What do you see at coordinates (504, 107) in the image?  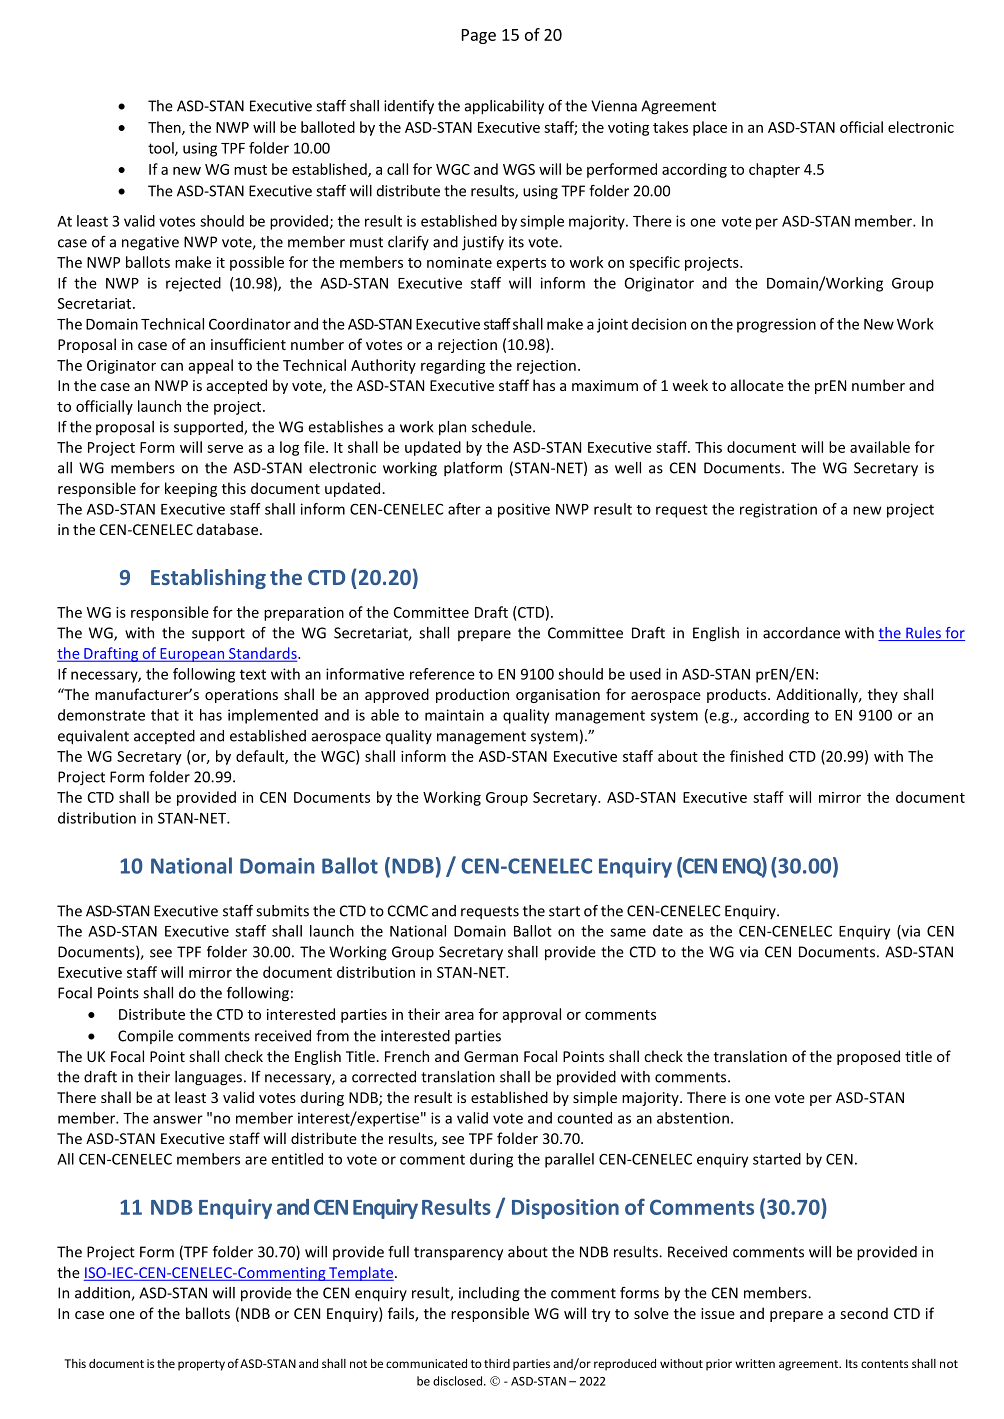 I see `applicability` at bounding box center [504, 107].
